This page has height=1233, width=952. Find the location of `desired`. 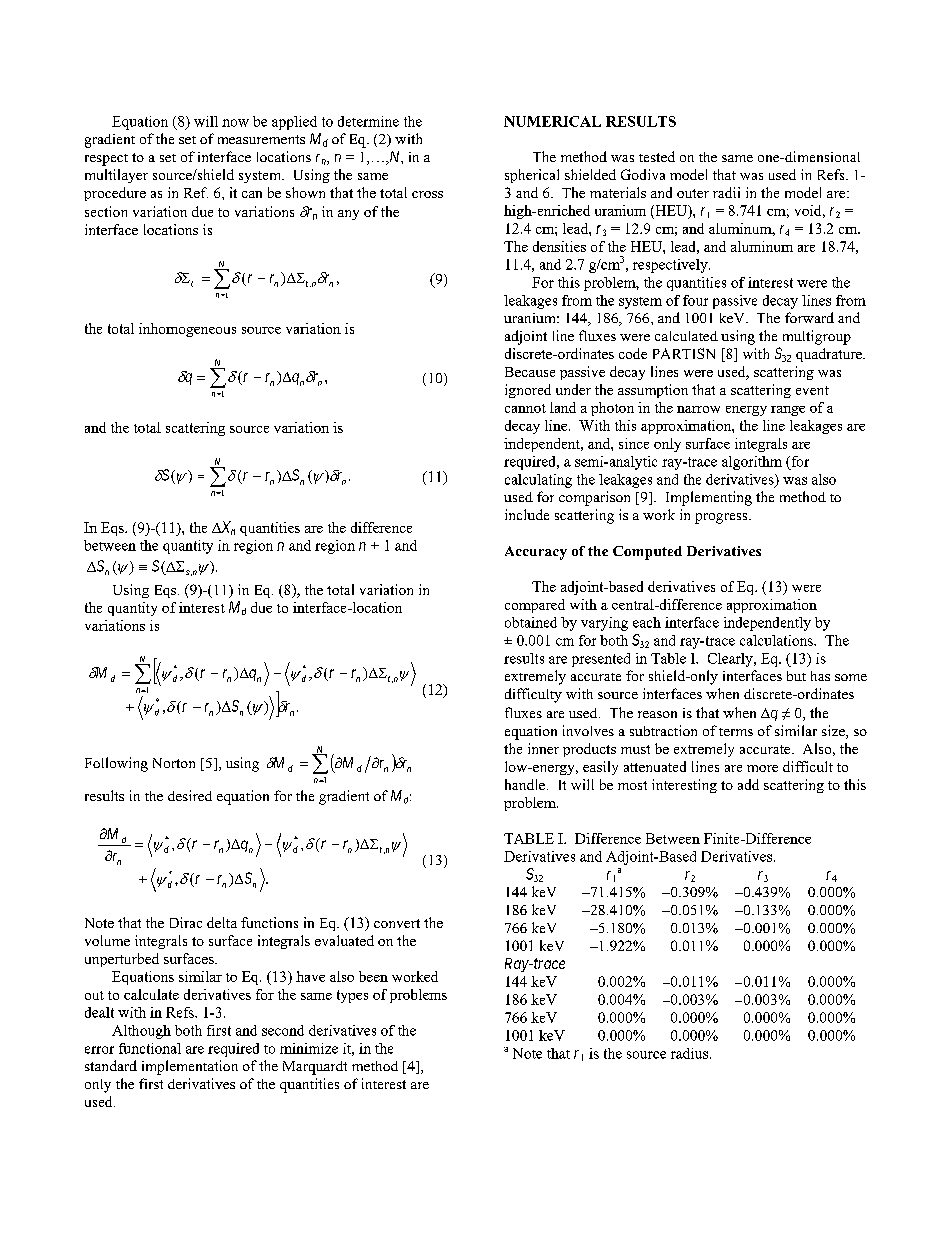

desired is located at coordinates (190, 795).
